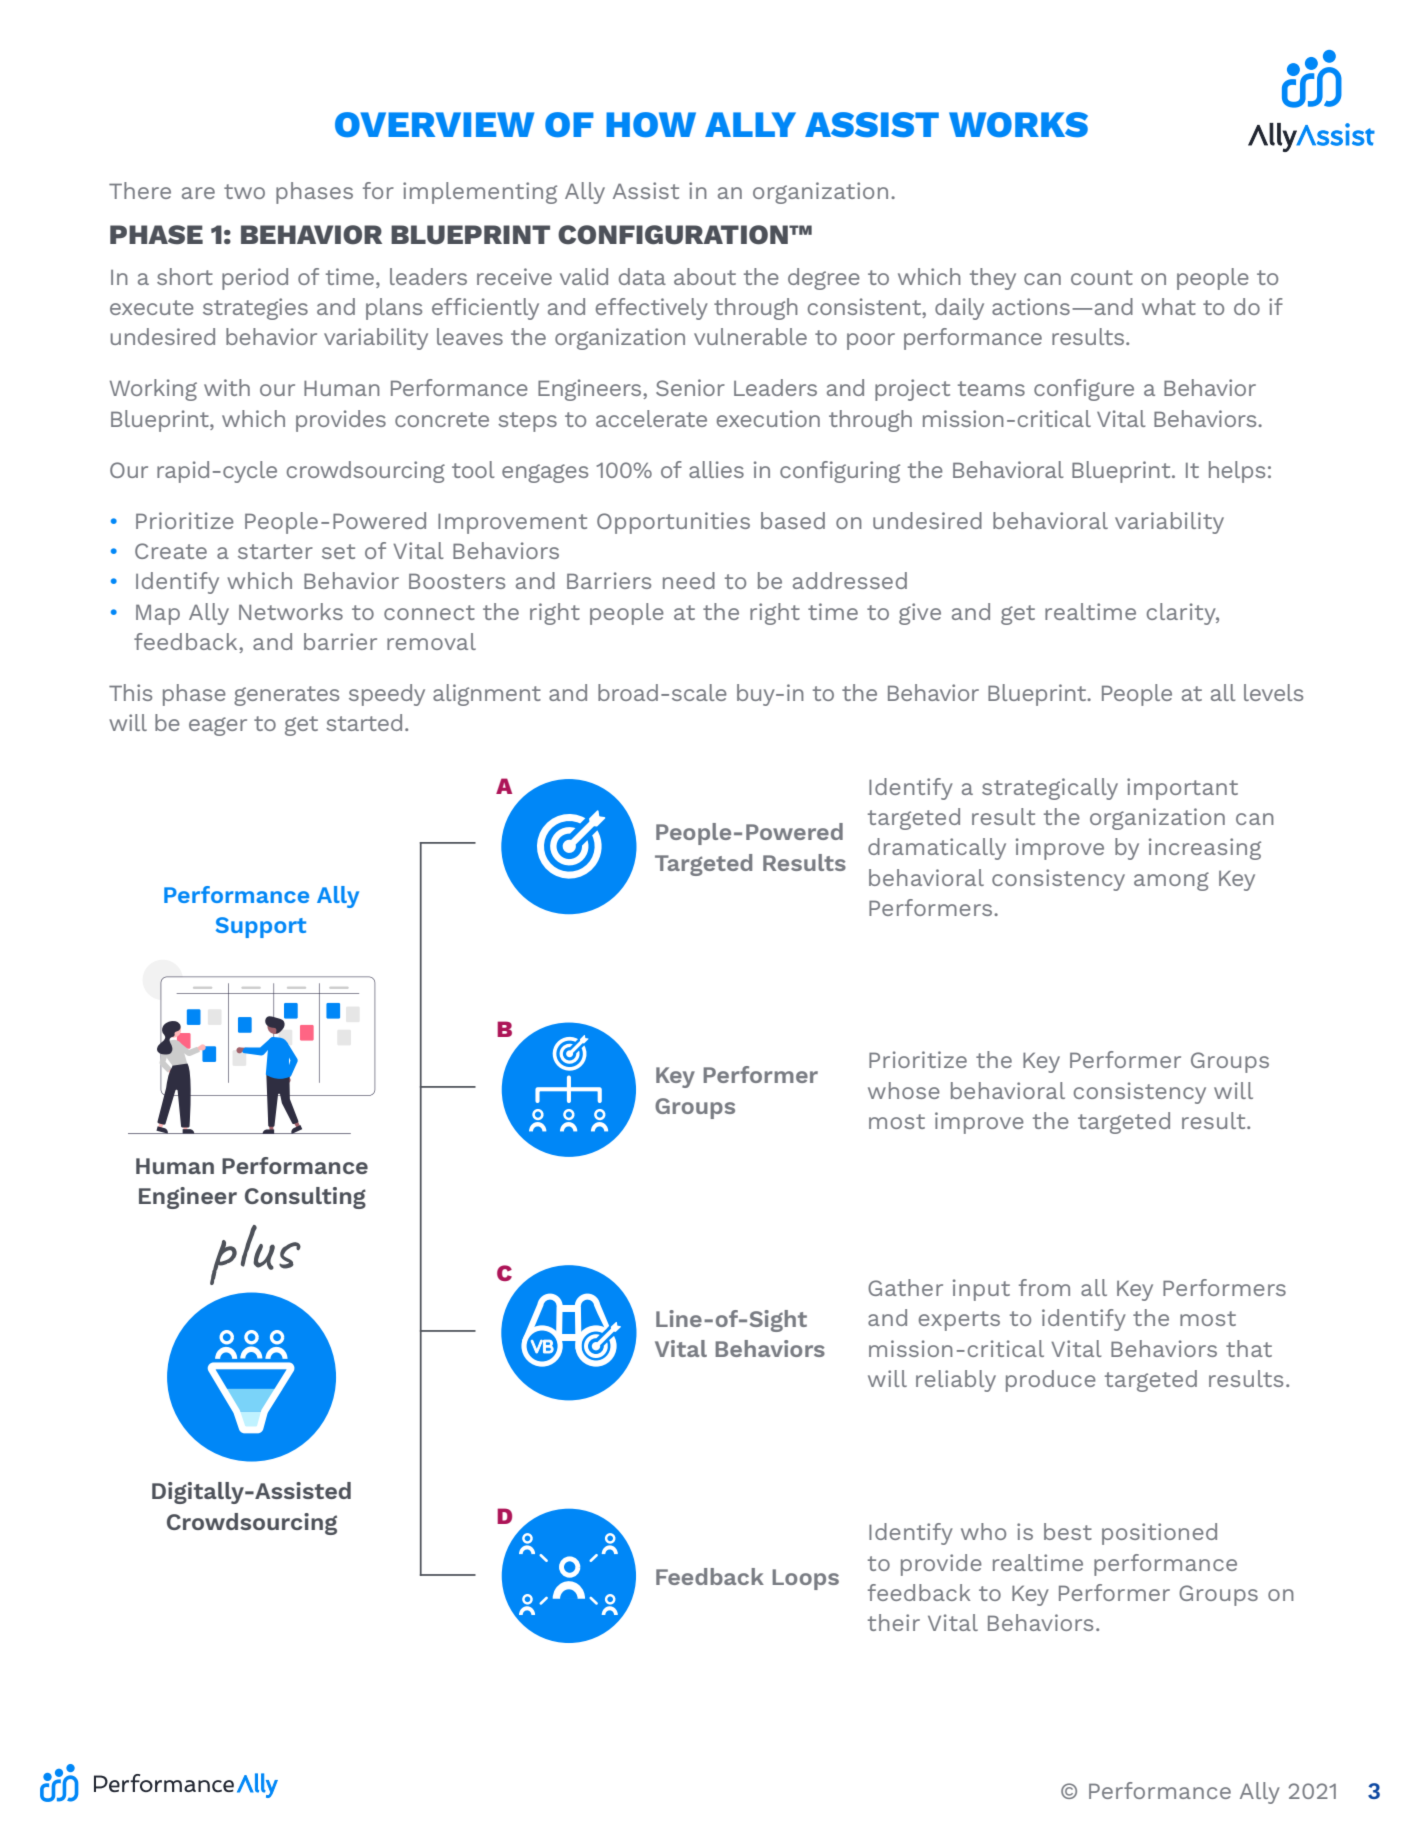 This page has width=1423, height=1842. What do you see at coordinates (261, 927) in the page?
I see `Support` at bounding box center [261, 927].
